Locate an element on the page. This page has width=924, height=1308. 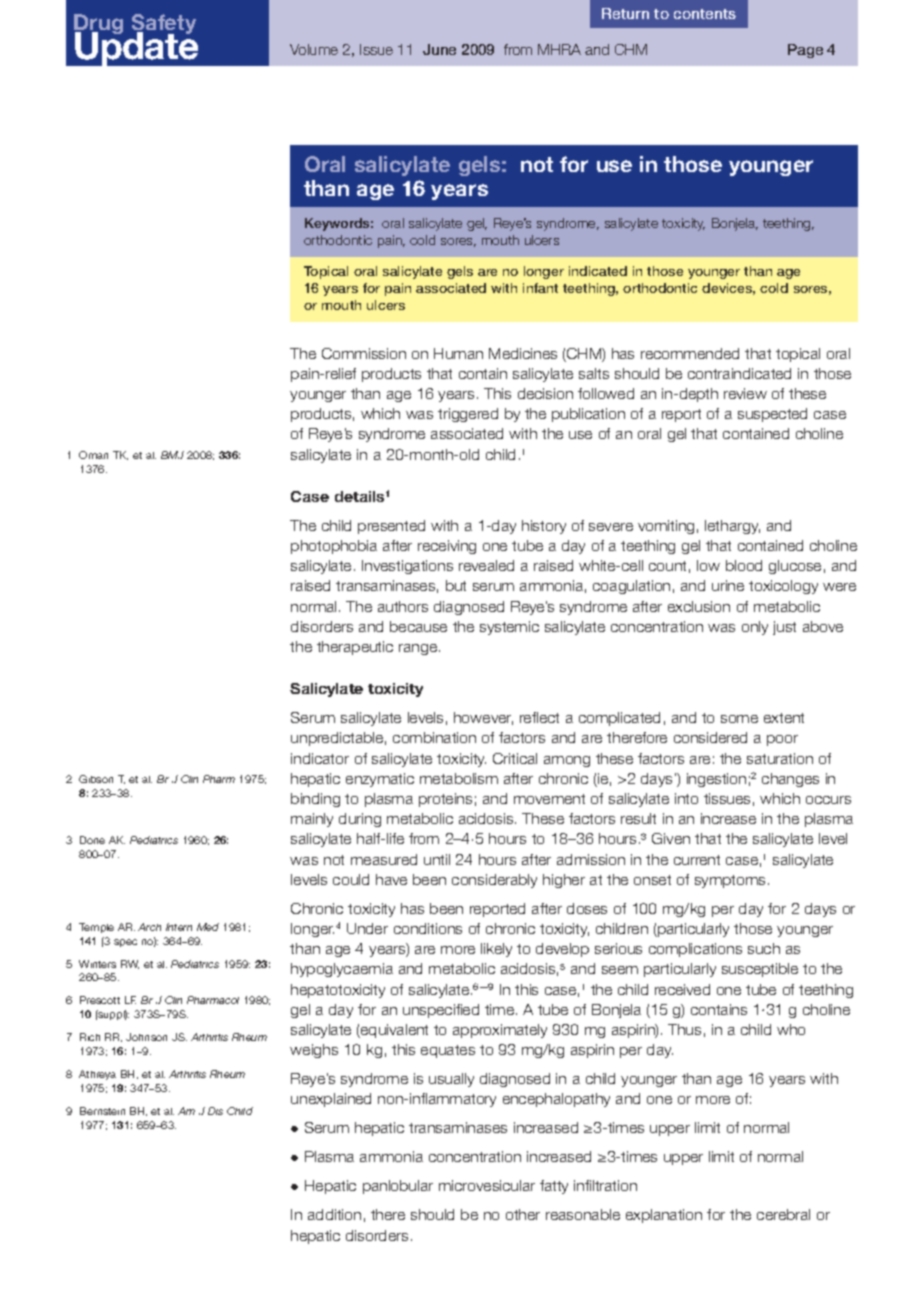
review is located at coordinates (745, 393).
